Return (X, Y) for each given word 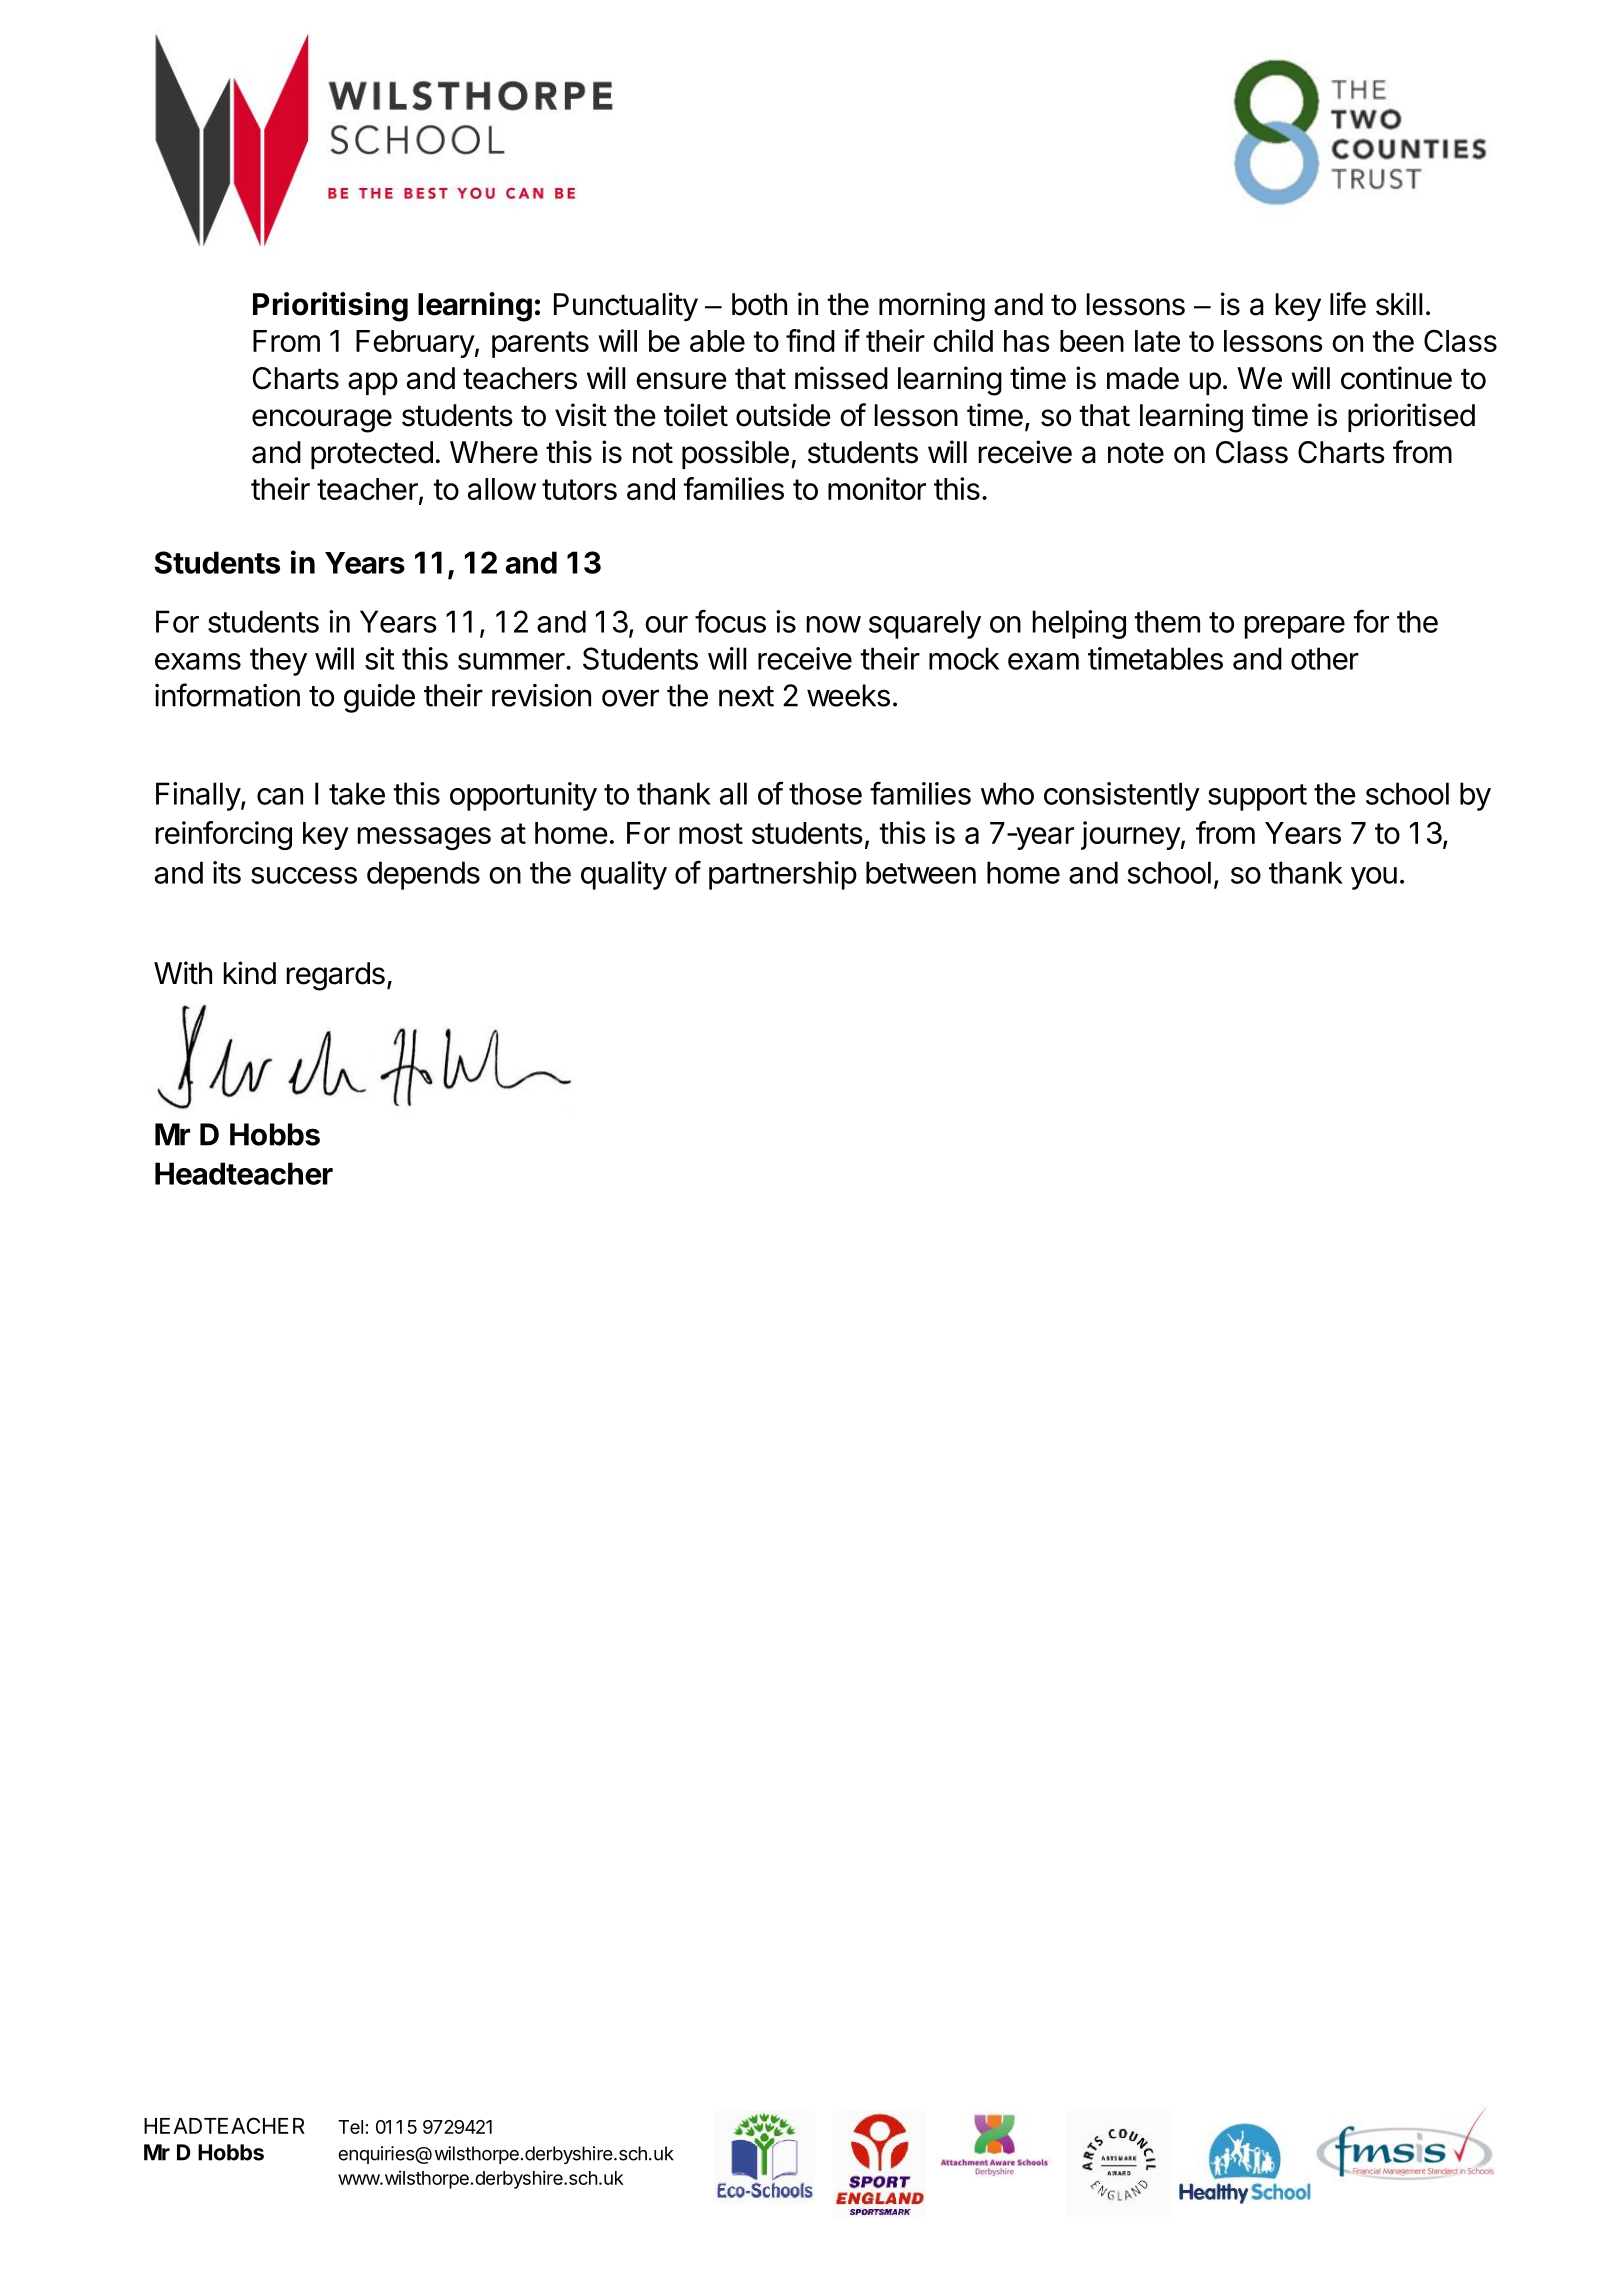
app (373, 383)
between (921, 872)
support (1257, 797)
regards (336, 976)
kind (250, 973)
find (810, 340)
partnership (783, 875)
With (183, 972)
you (1374, 878)
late (1157, 341)
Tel (350, 2127)
